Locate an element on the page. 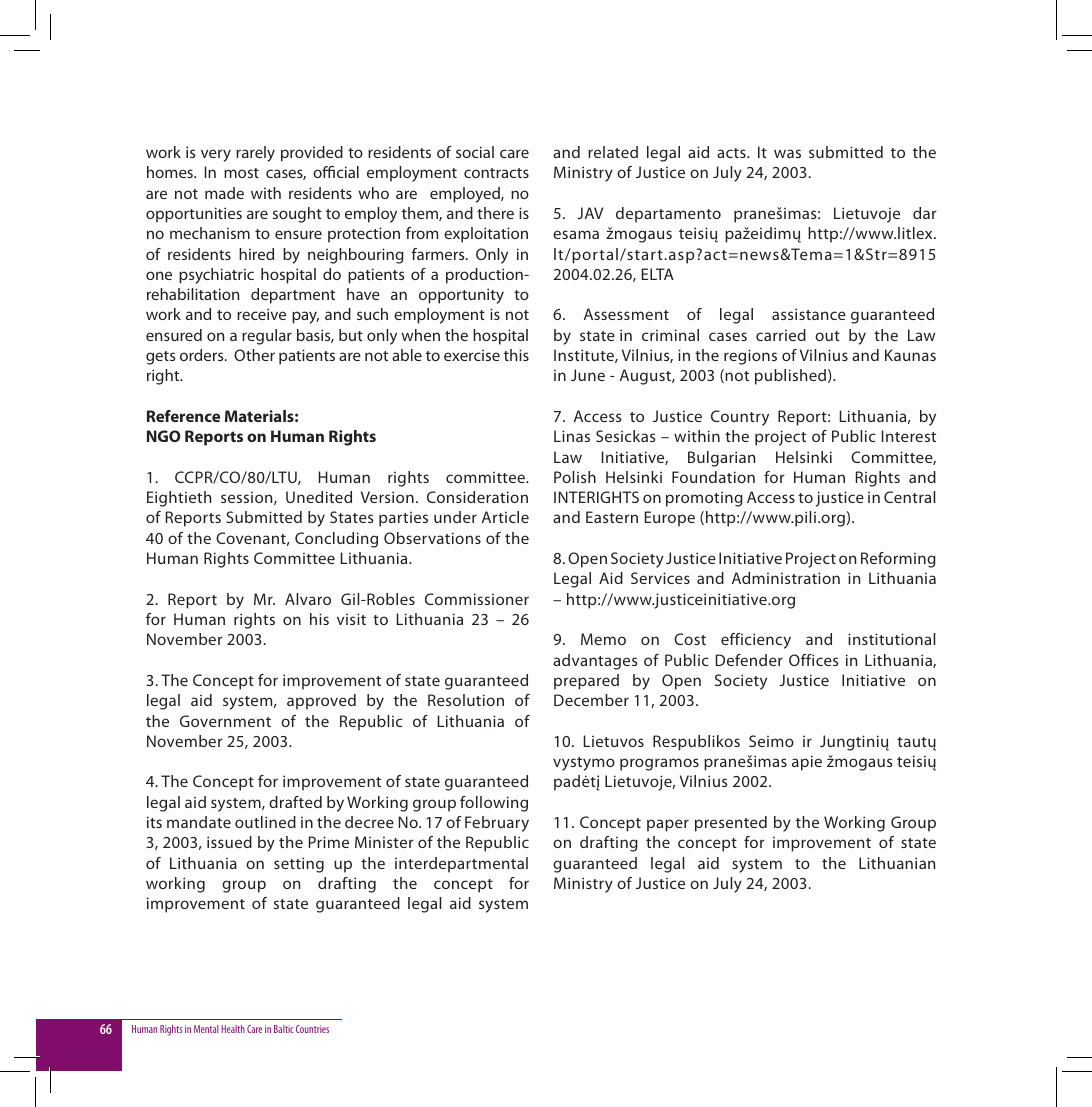 This document has width=1092, height=1107. NGO is located at coordinates (164, 436).
